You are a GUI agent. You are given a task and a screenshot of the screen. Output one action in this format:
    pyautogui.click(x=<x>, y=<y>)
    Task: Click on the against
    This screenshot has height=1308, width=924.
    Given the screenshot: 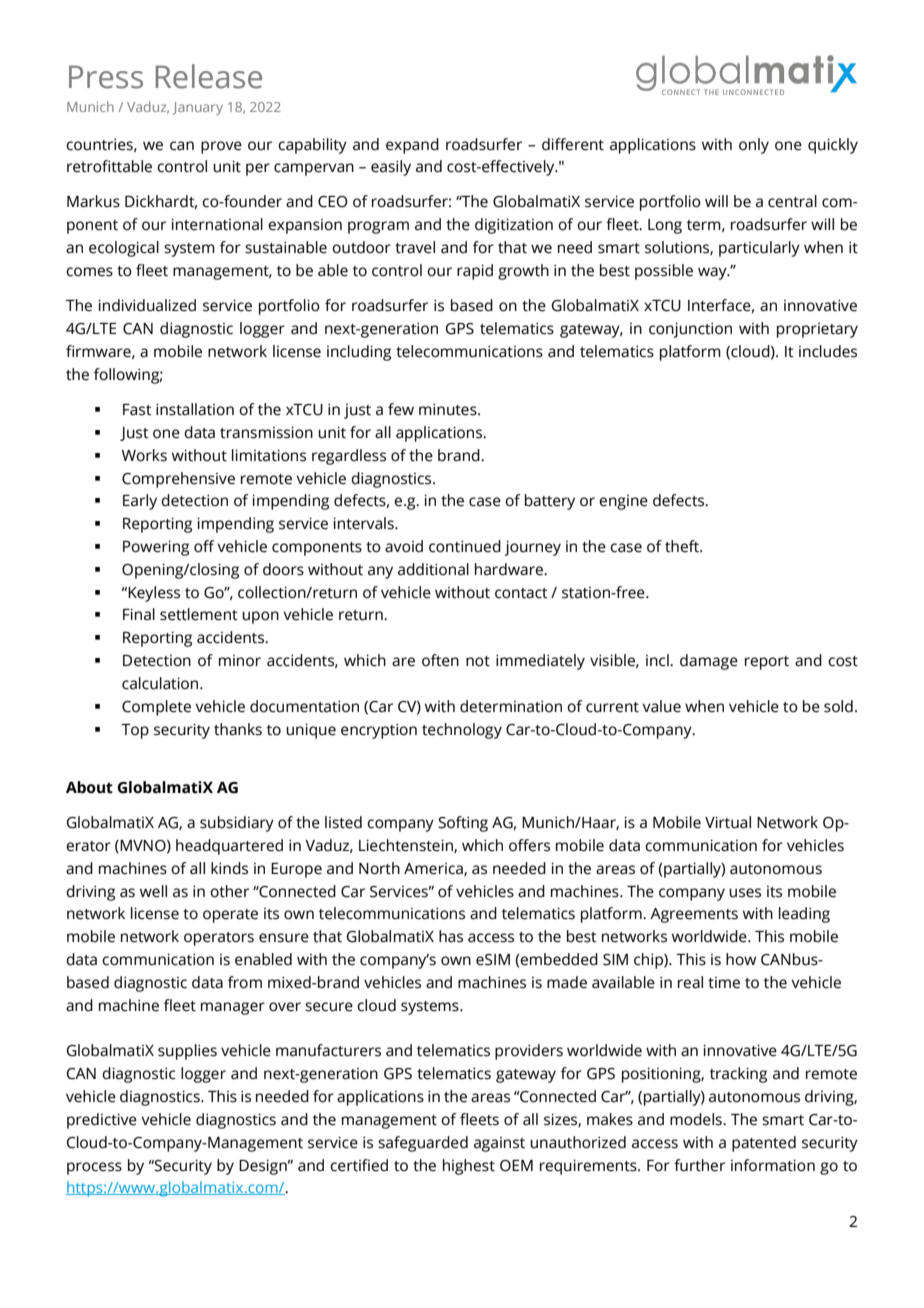 What is the action you would take?
    pyautogui.click(x=499, y=1144)
